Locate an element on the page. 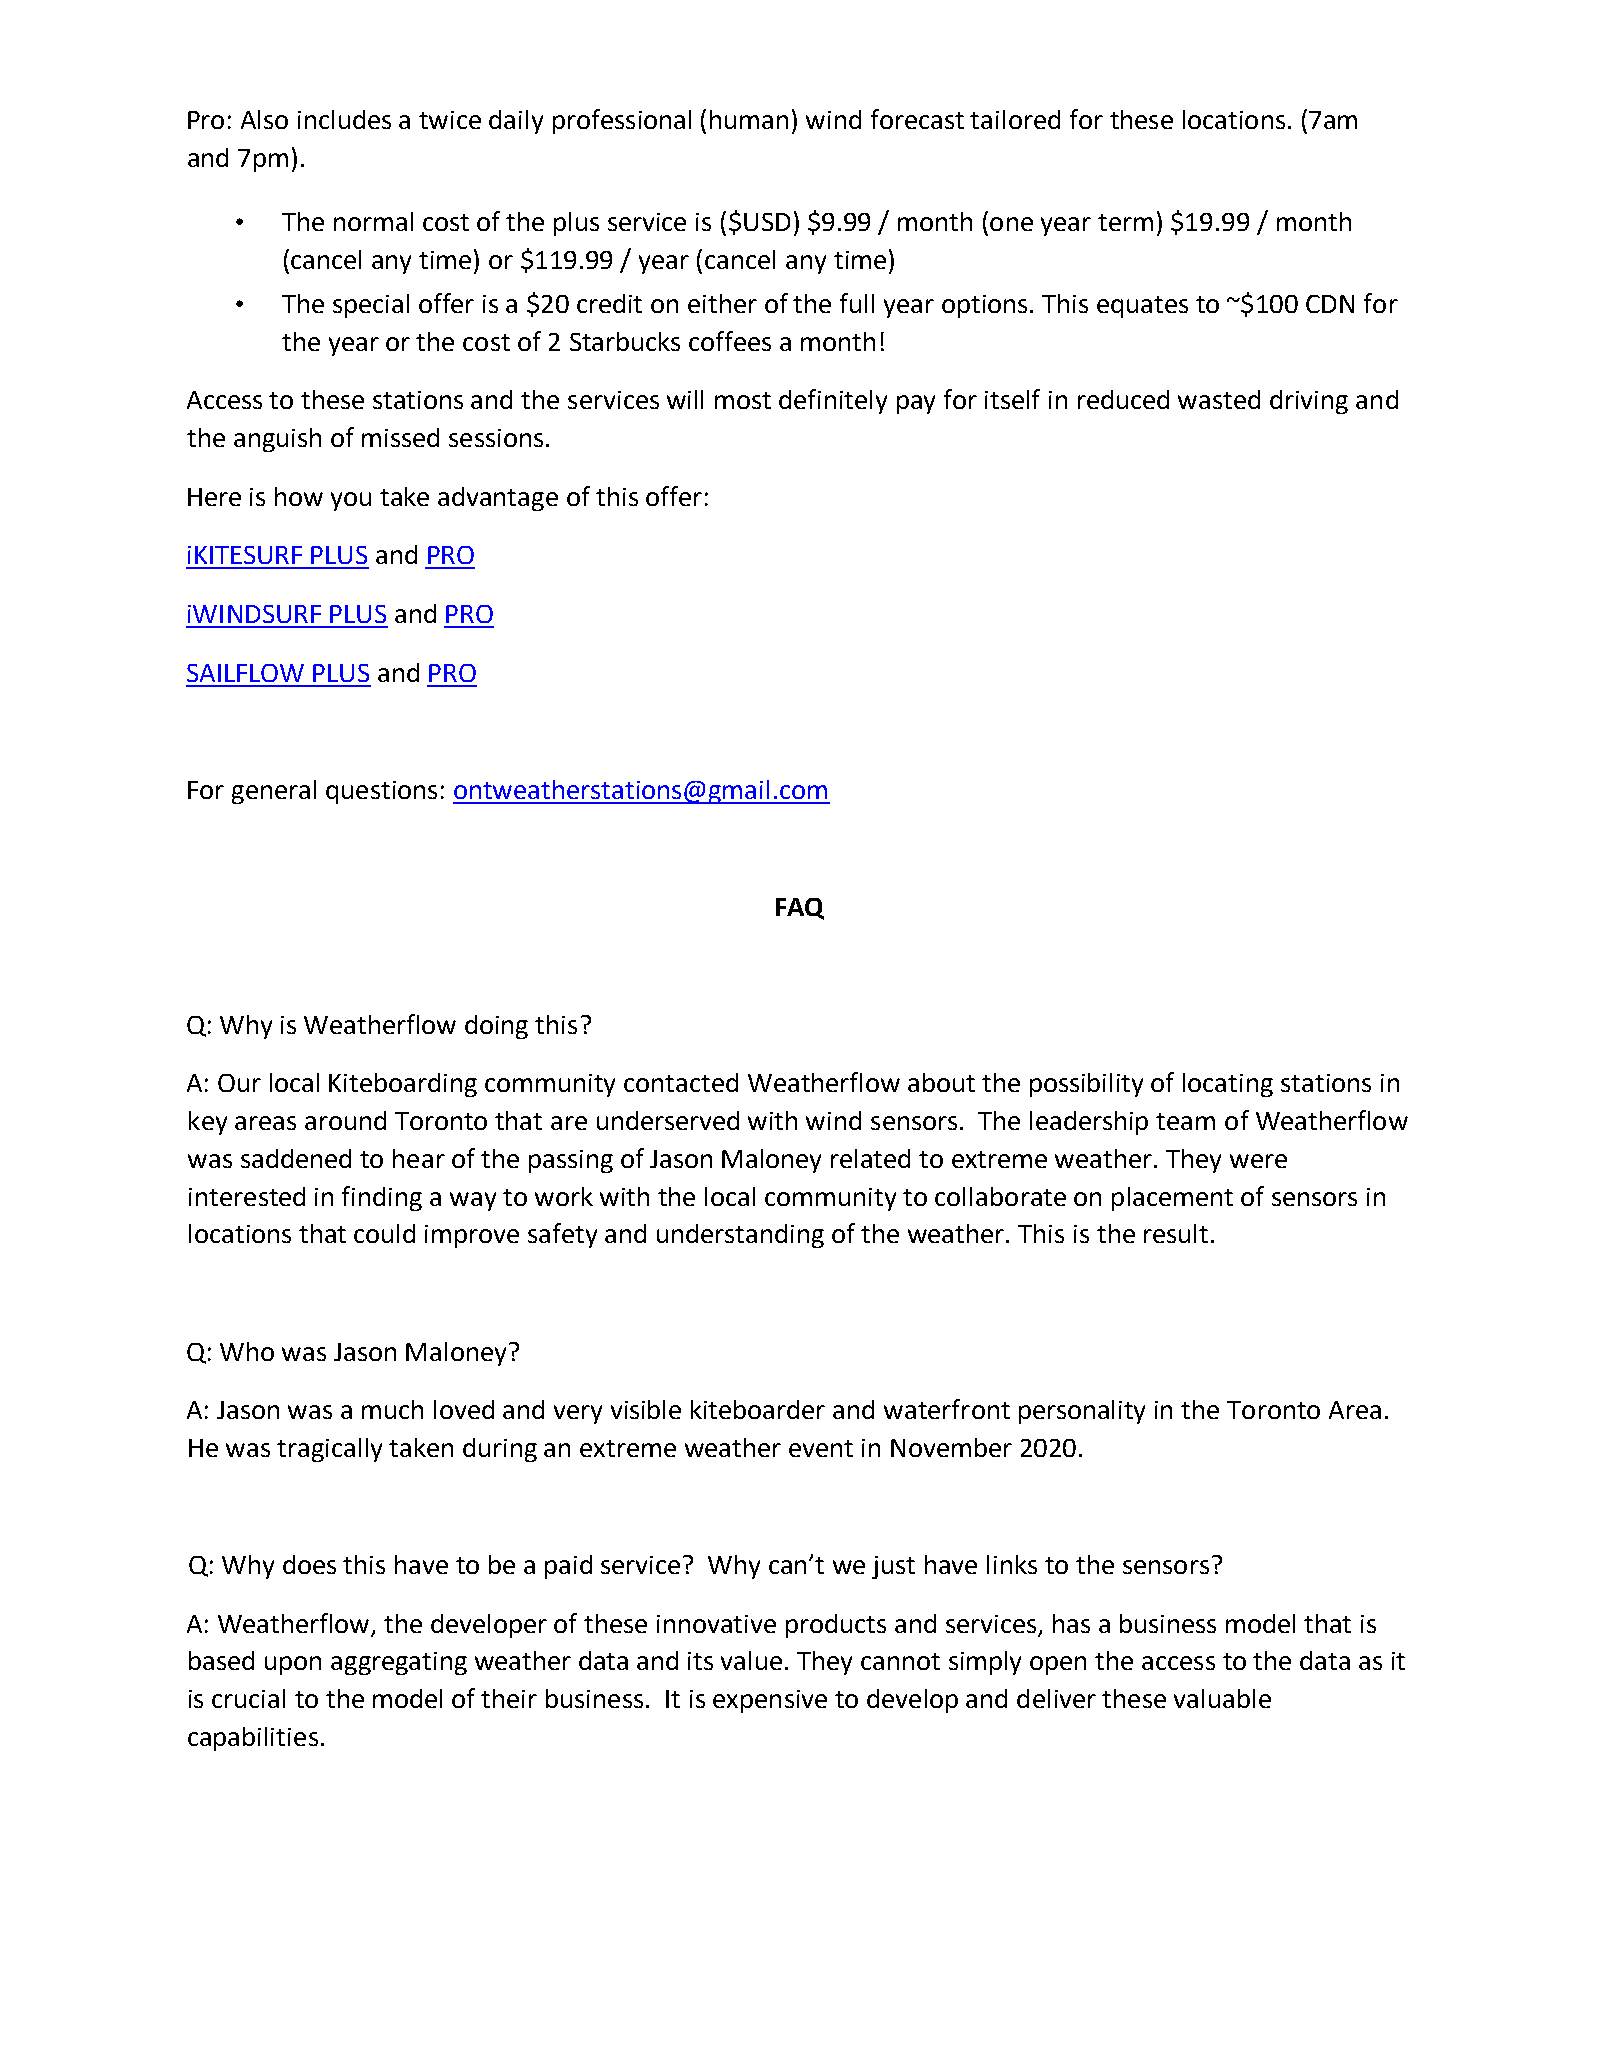  questions is located at coordinates (381, 792).
